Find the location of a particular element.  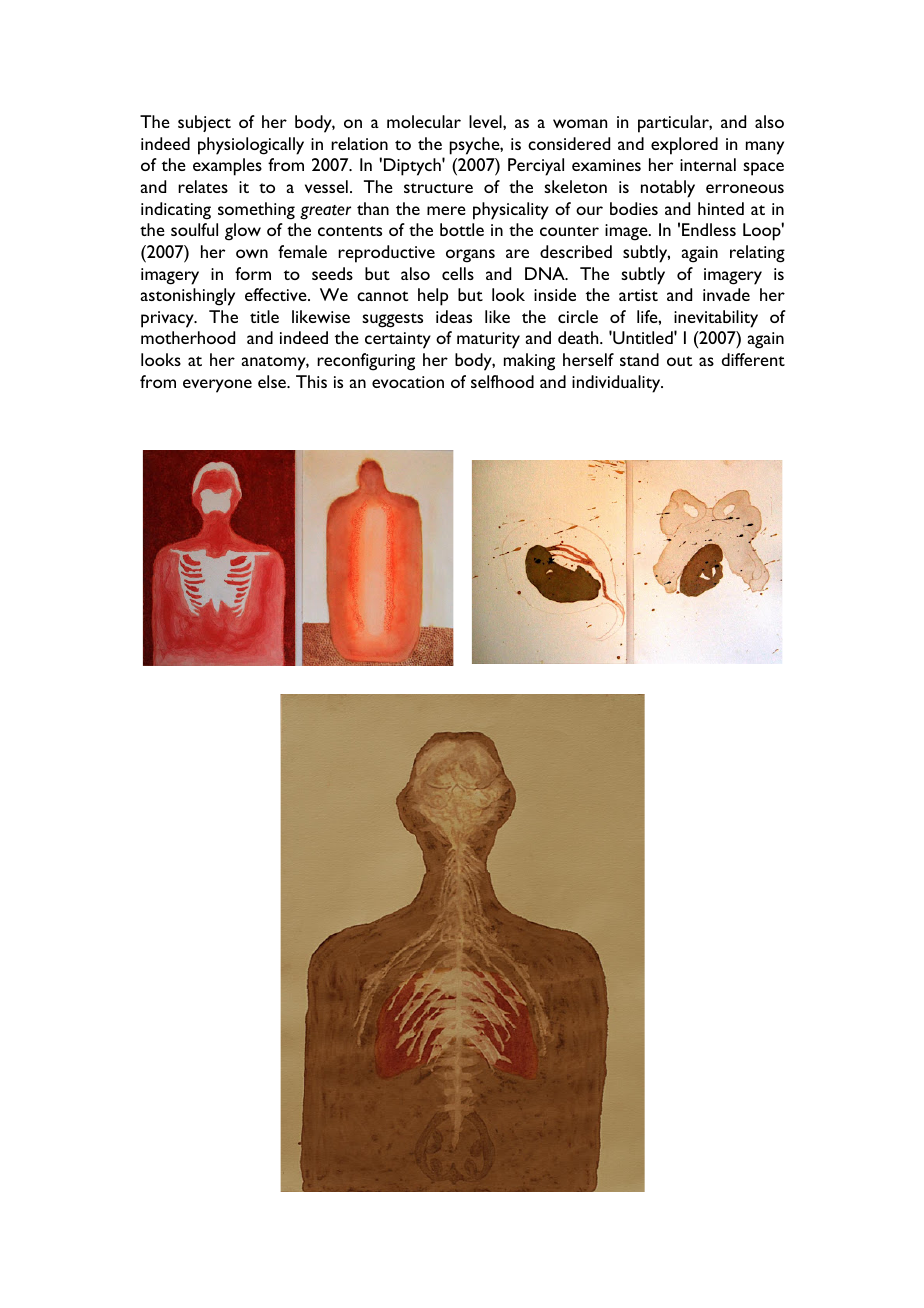

effective is located at coordinates (277, 294).
